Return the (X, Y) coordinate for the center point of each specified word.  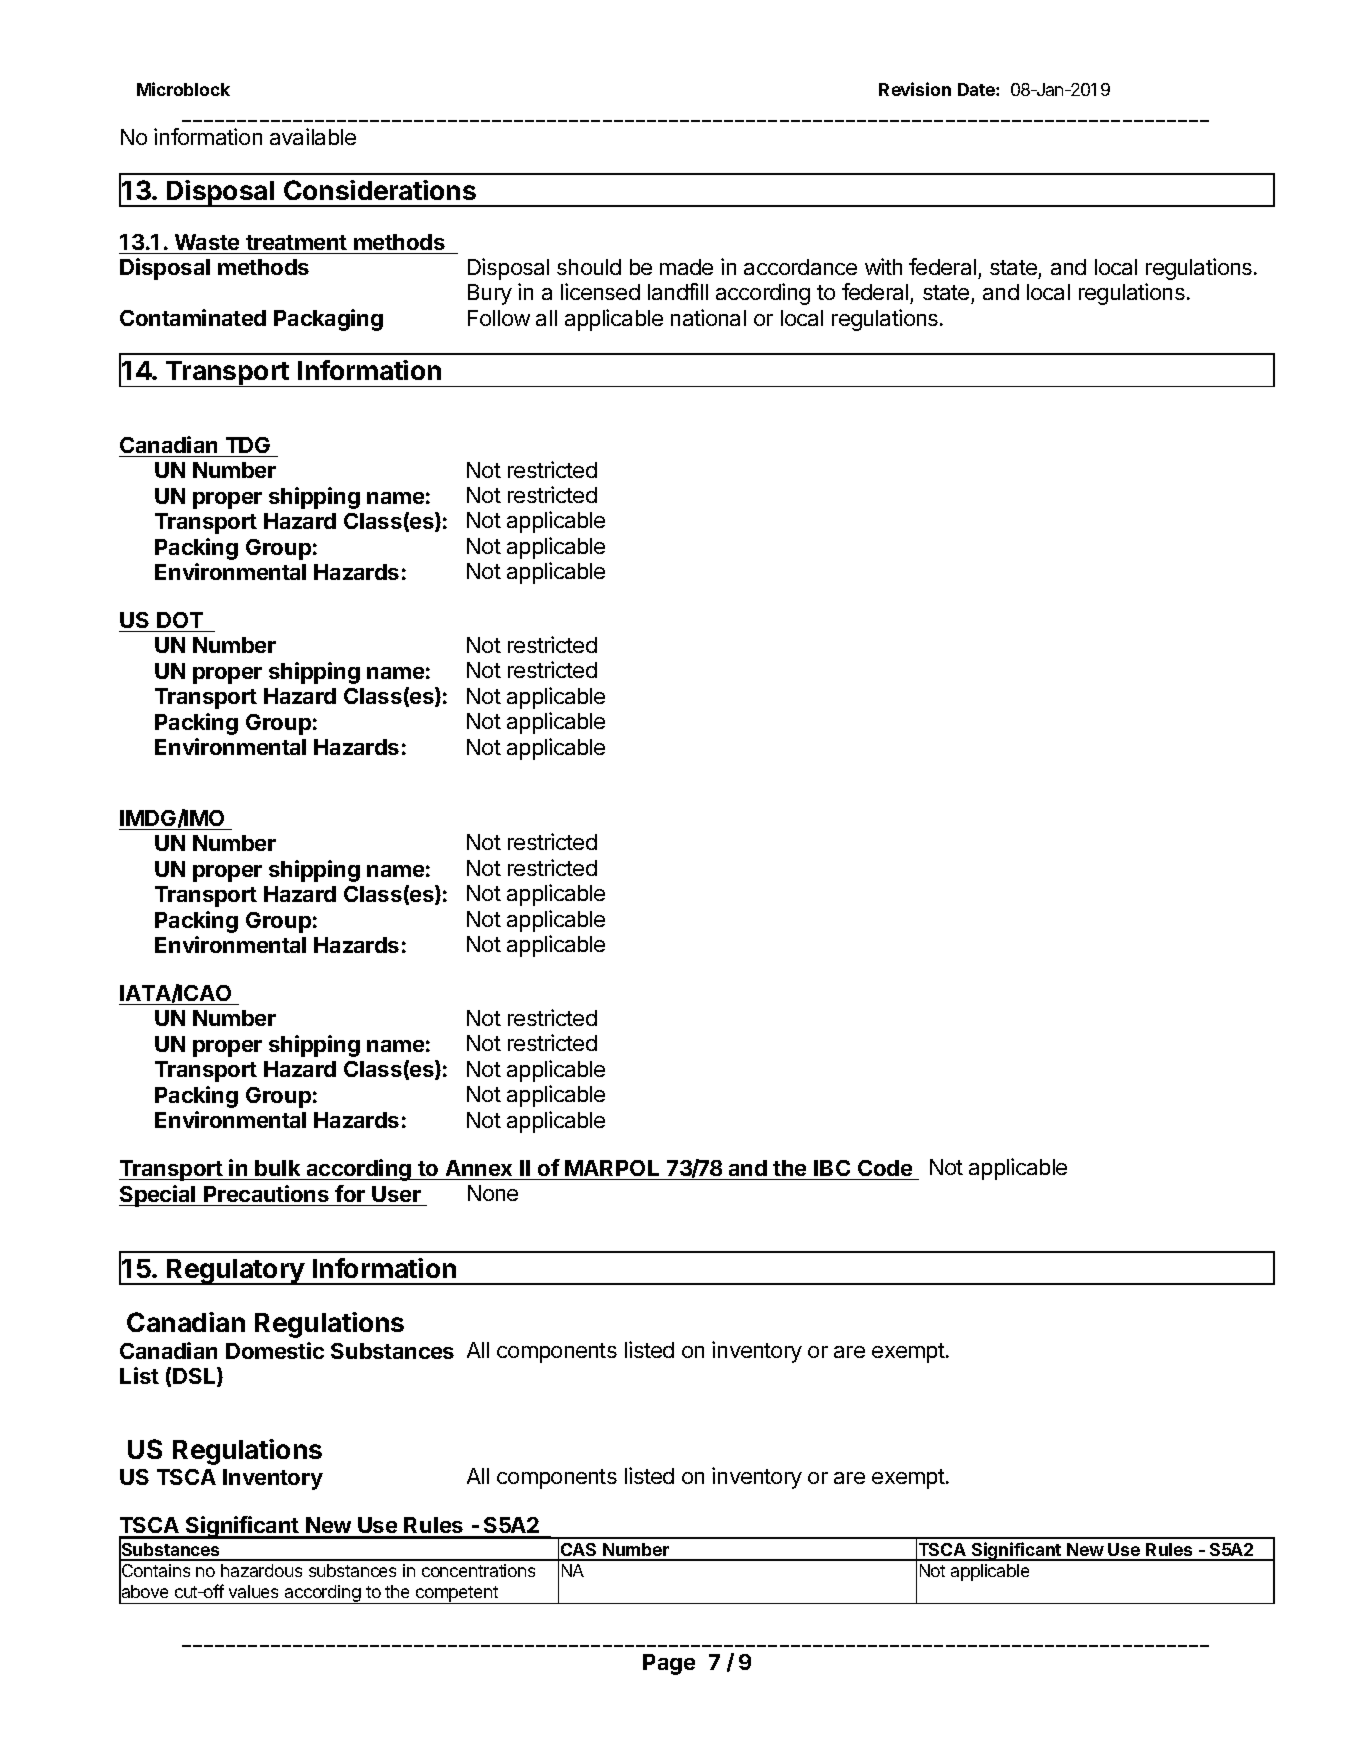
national (708, 317)
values (253, 1591)
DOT (180, 620)
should (589, 267)
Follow (499, 318)
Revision (915, 89)
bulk (277, 1168)
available (313, 136)
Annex (479, 1168)
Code (885, 1168)
